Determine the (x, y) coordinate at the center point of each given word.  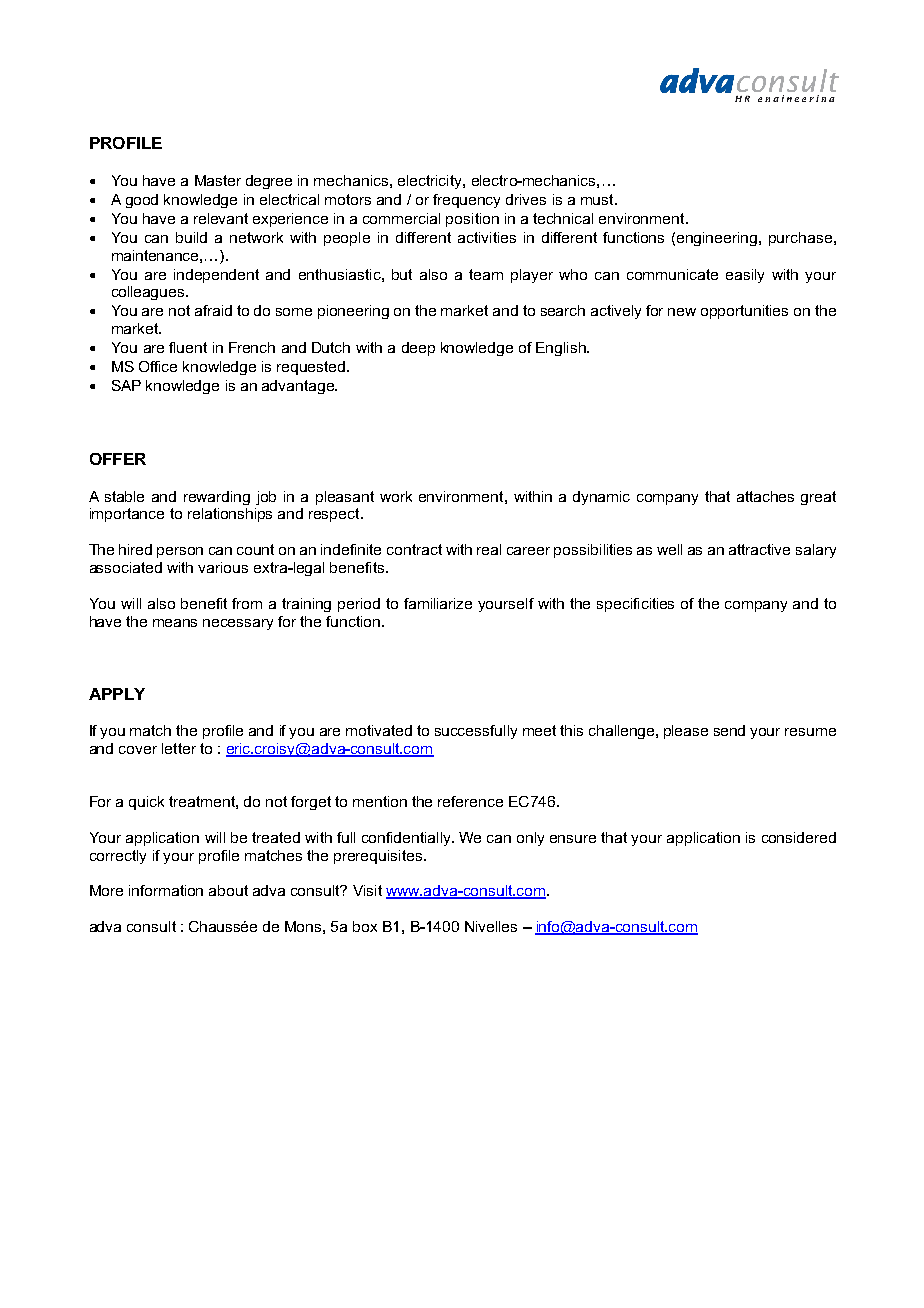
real (489, 549)
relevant (221, 218)
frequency (466, 201)
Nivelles (491, 926)
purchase (800, 239)
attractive (759, 549)
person (180, 552)
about (228, 890)
